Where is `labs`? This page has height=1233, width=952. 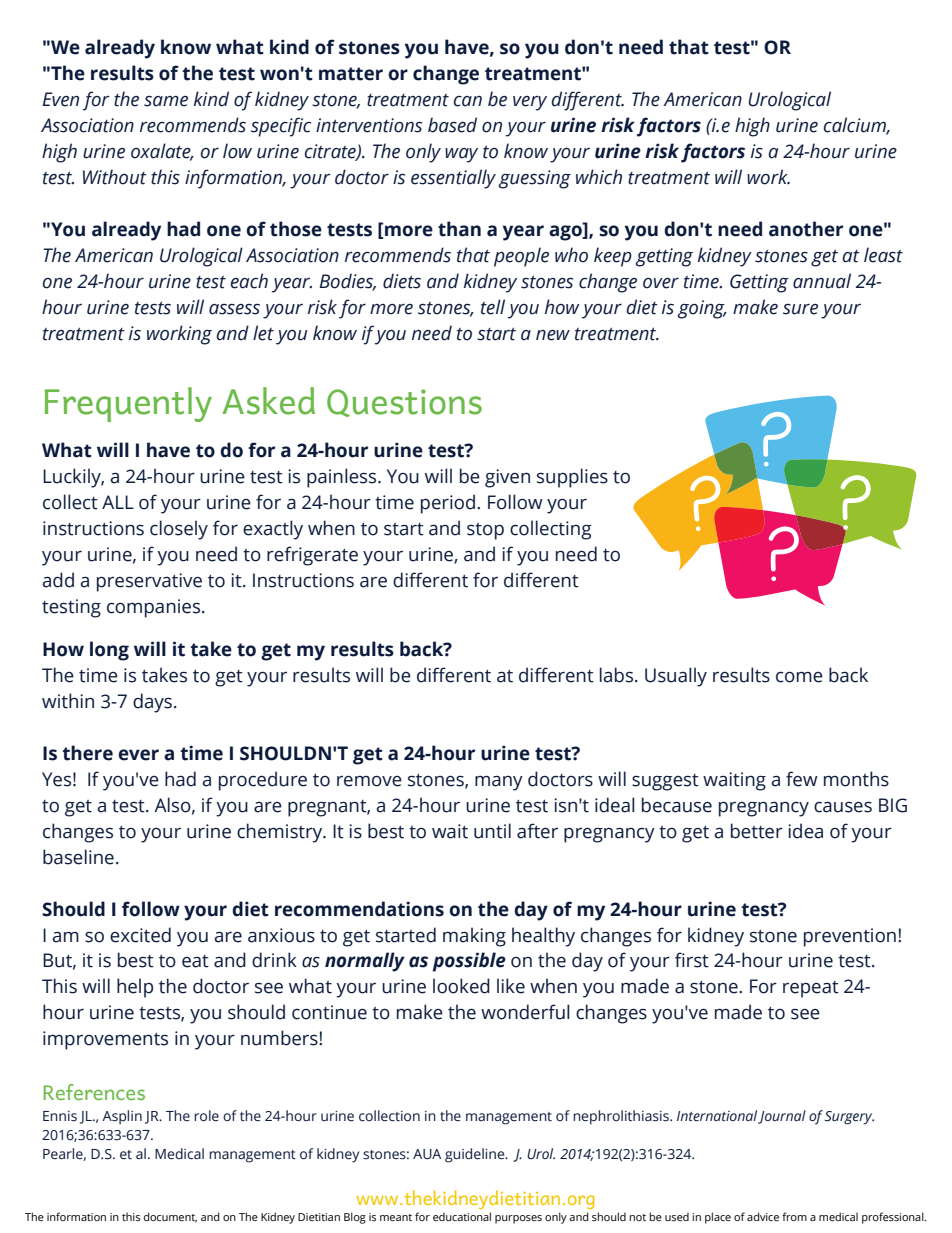
labs is located at coordinates (618, 675).
